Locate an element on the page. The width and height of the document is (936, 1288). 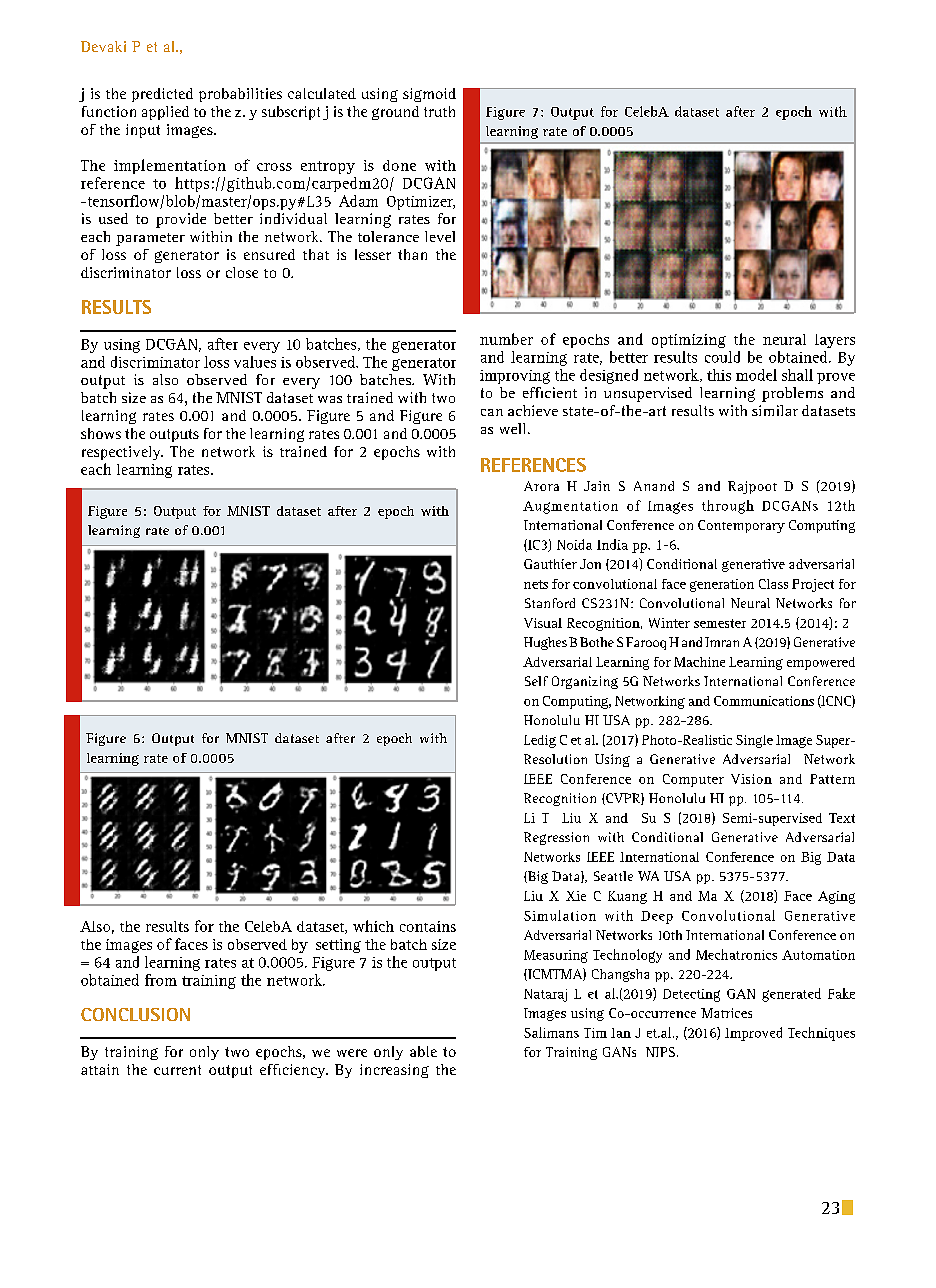
current is located at coordinates (177, 1070).
